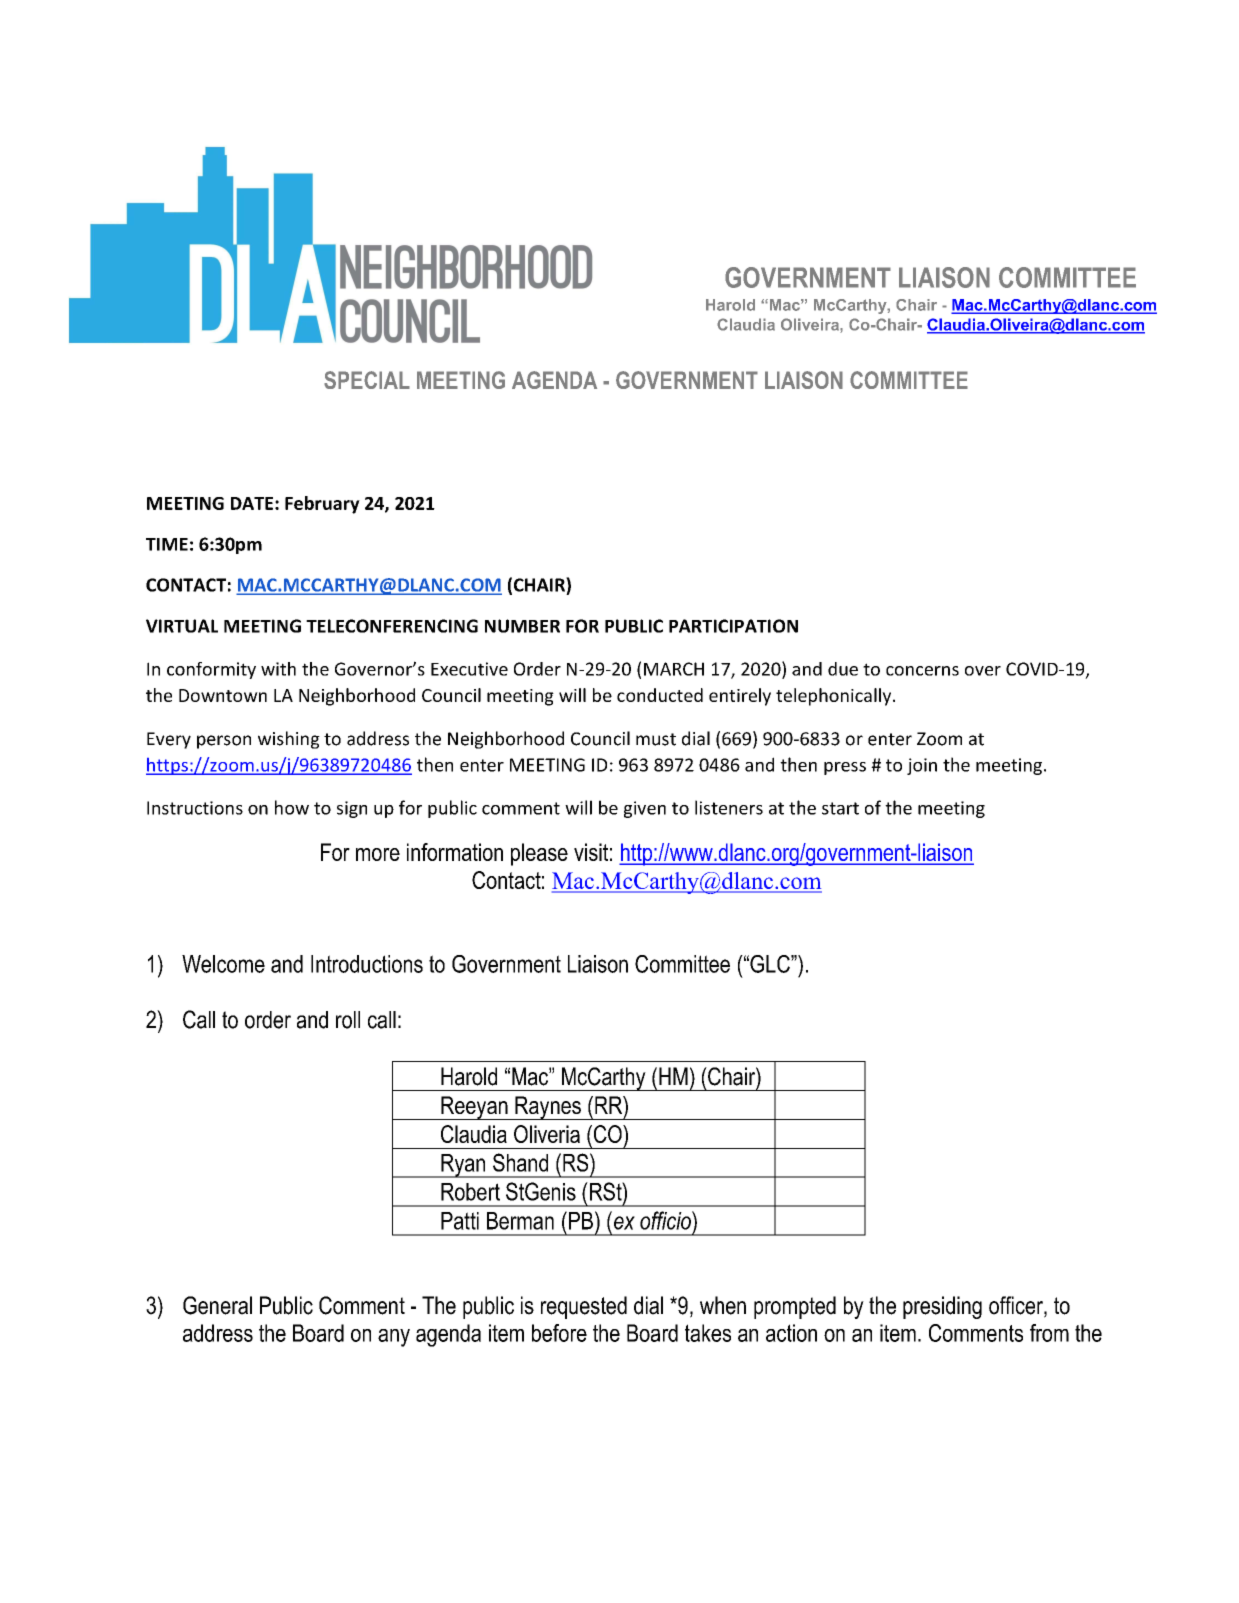 The height and width of the screenshot is (1603, 1239). I want to click on PARTICIPATION, so click(733, 626).
